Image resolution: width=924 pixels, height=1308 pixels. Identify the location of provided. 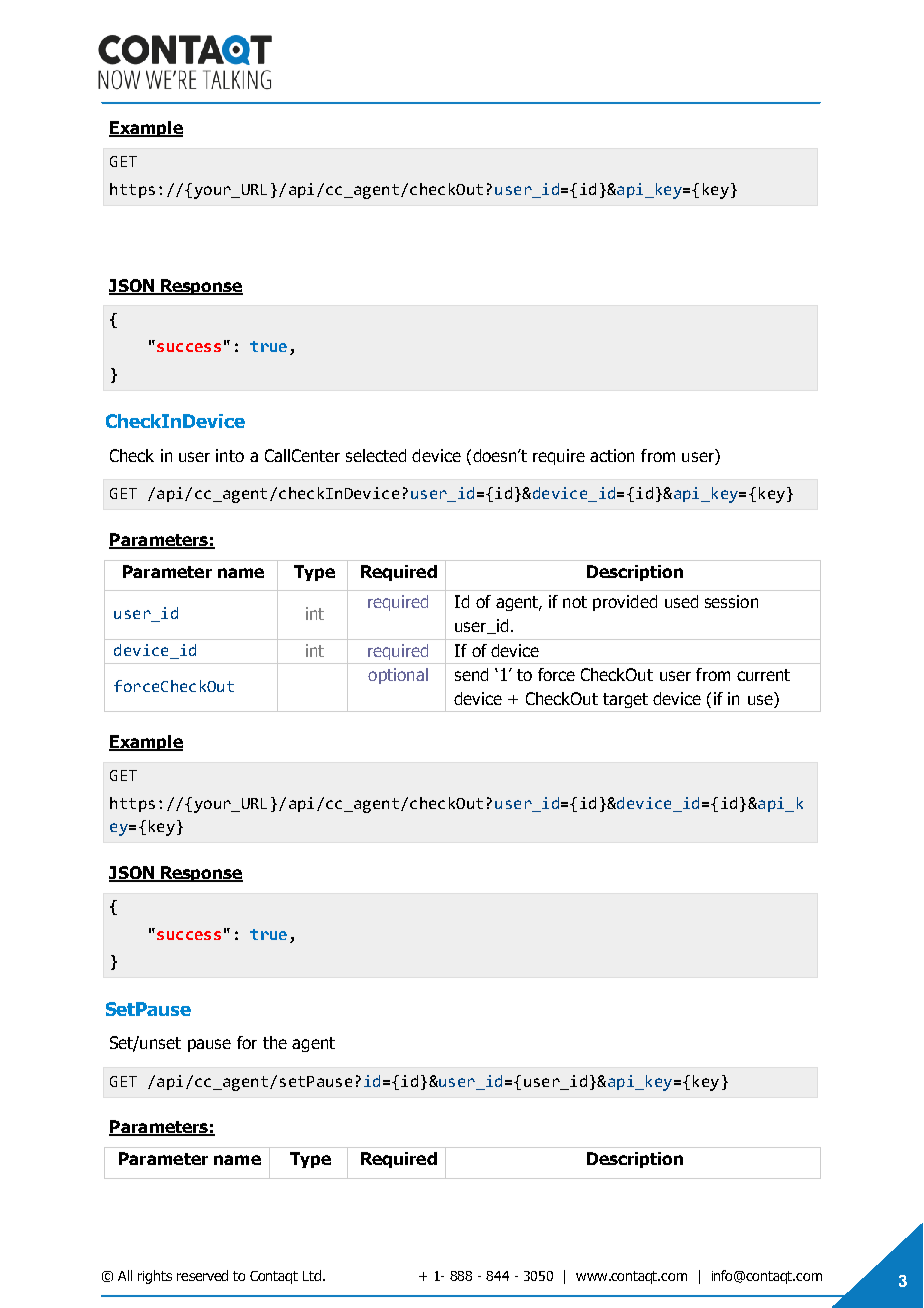
(625, 603).
